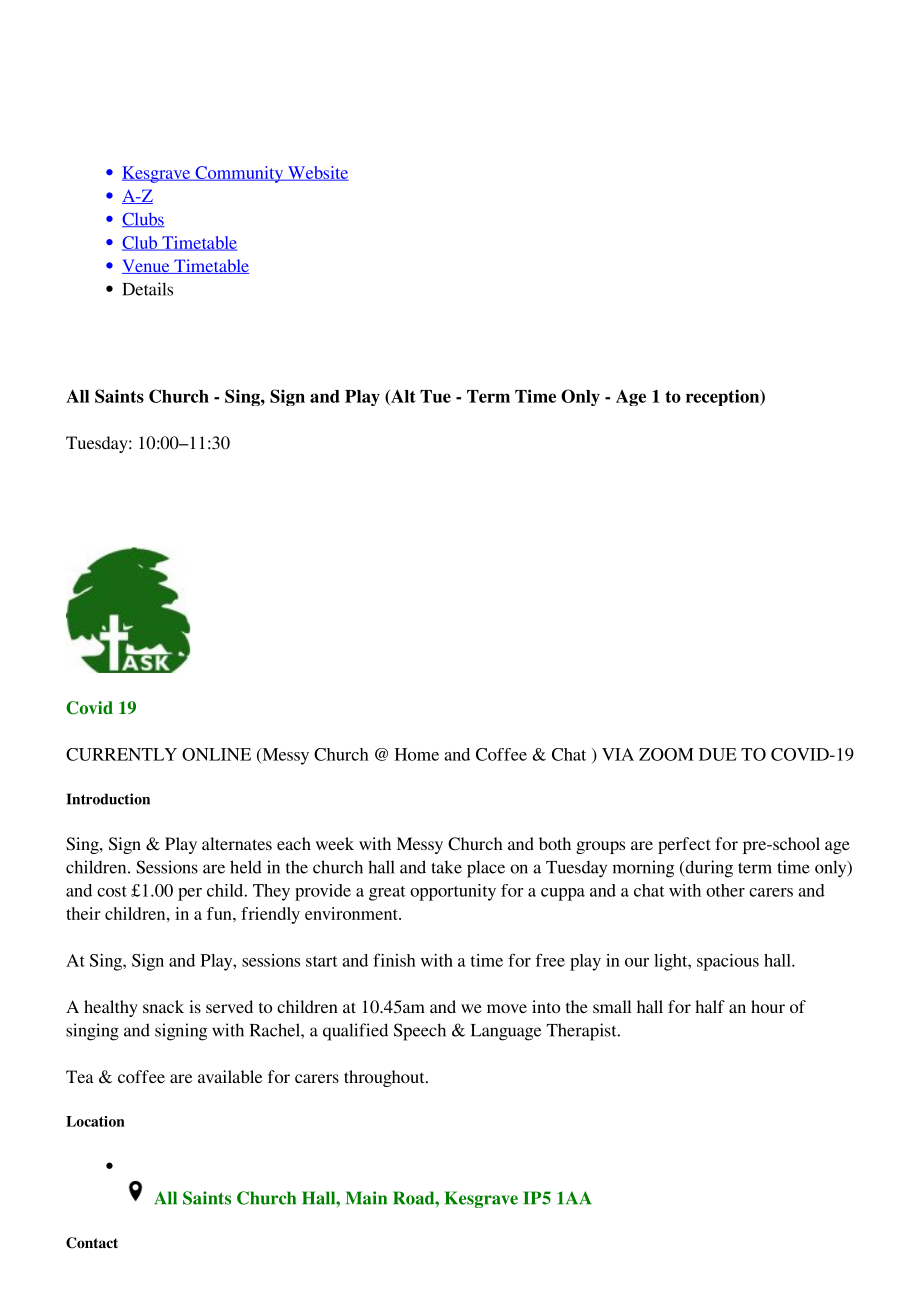 This screenshot has width=924, height=1308. Describe the element at coordinates (121, 754) in the screenshot. I see `CURRENTLY` at that location.
